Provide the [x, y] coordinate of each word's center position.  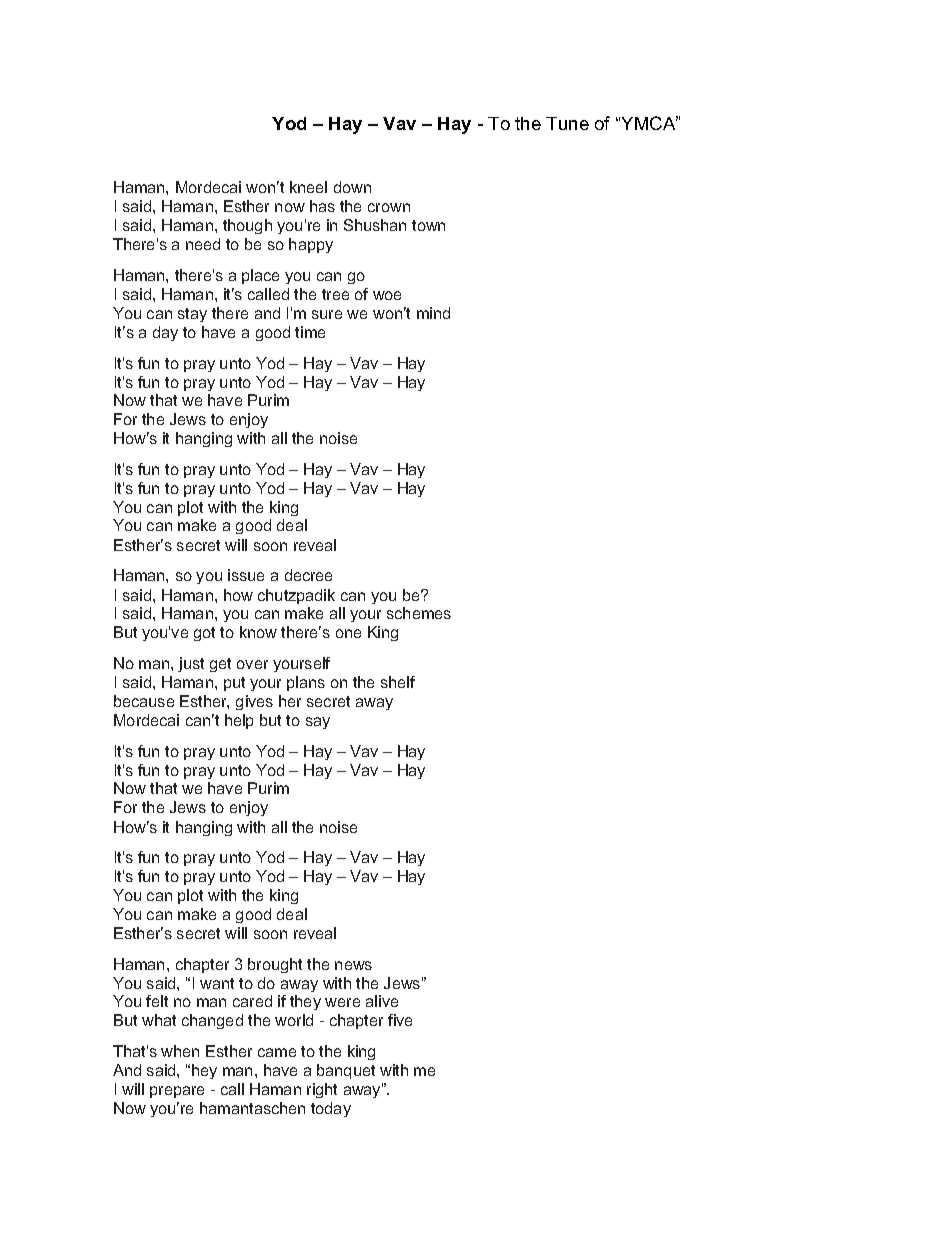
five [400, 1020]
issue [246, 575]
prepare [177, 1092]
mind [433, 313]
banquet [346, 1071]
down [352, 187]
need [203, 244]
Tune [567, 123]
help [239, 721]
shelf [398, 682]
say [318, 723]
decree [308, 575]
